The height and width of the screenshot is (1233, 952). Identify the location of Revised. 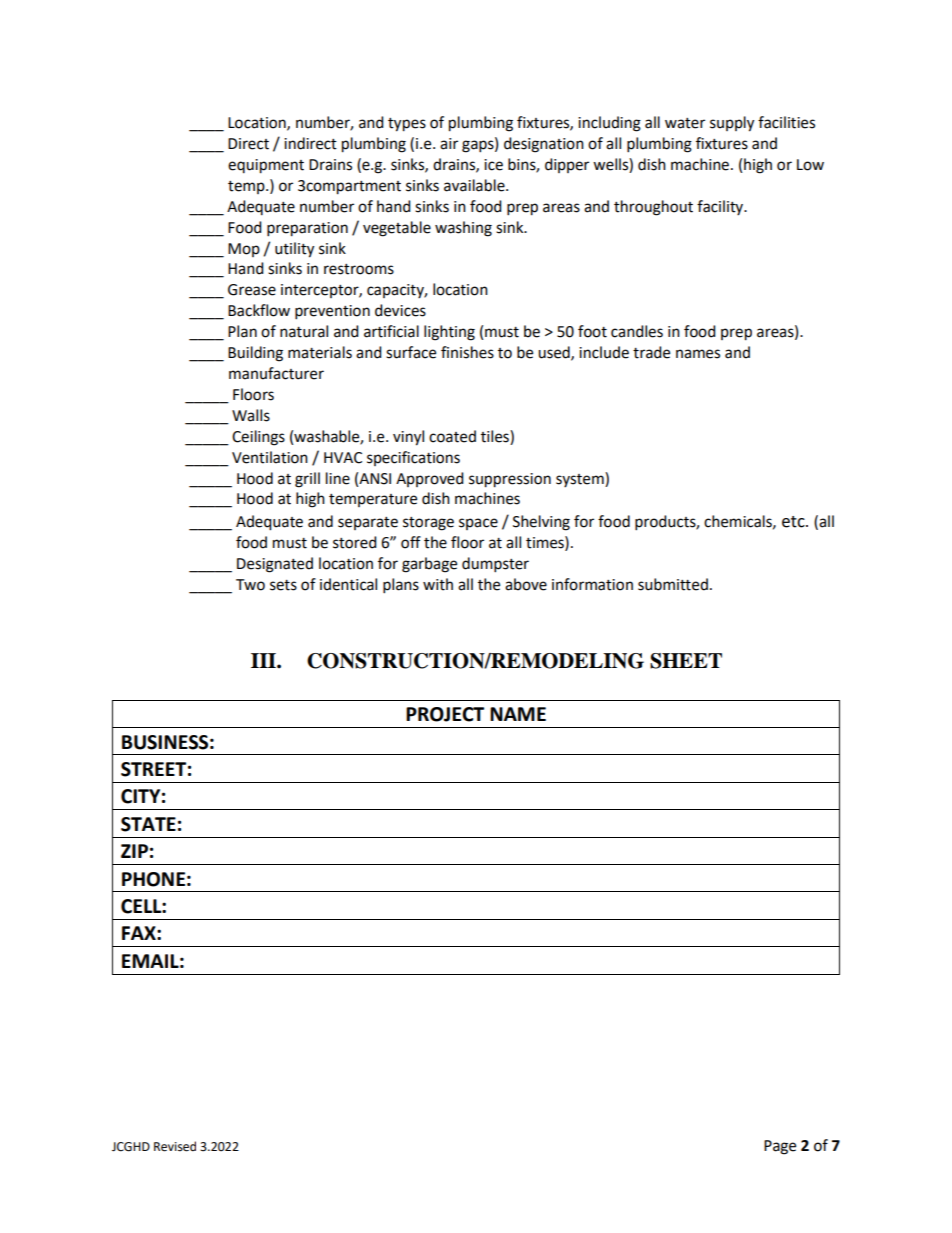
(175, 1146).
